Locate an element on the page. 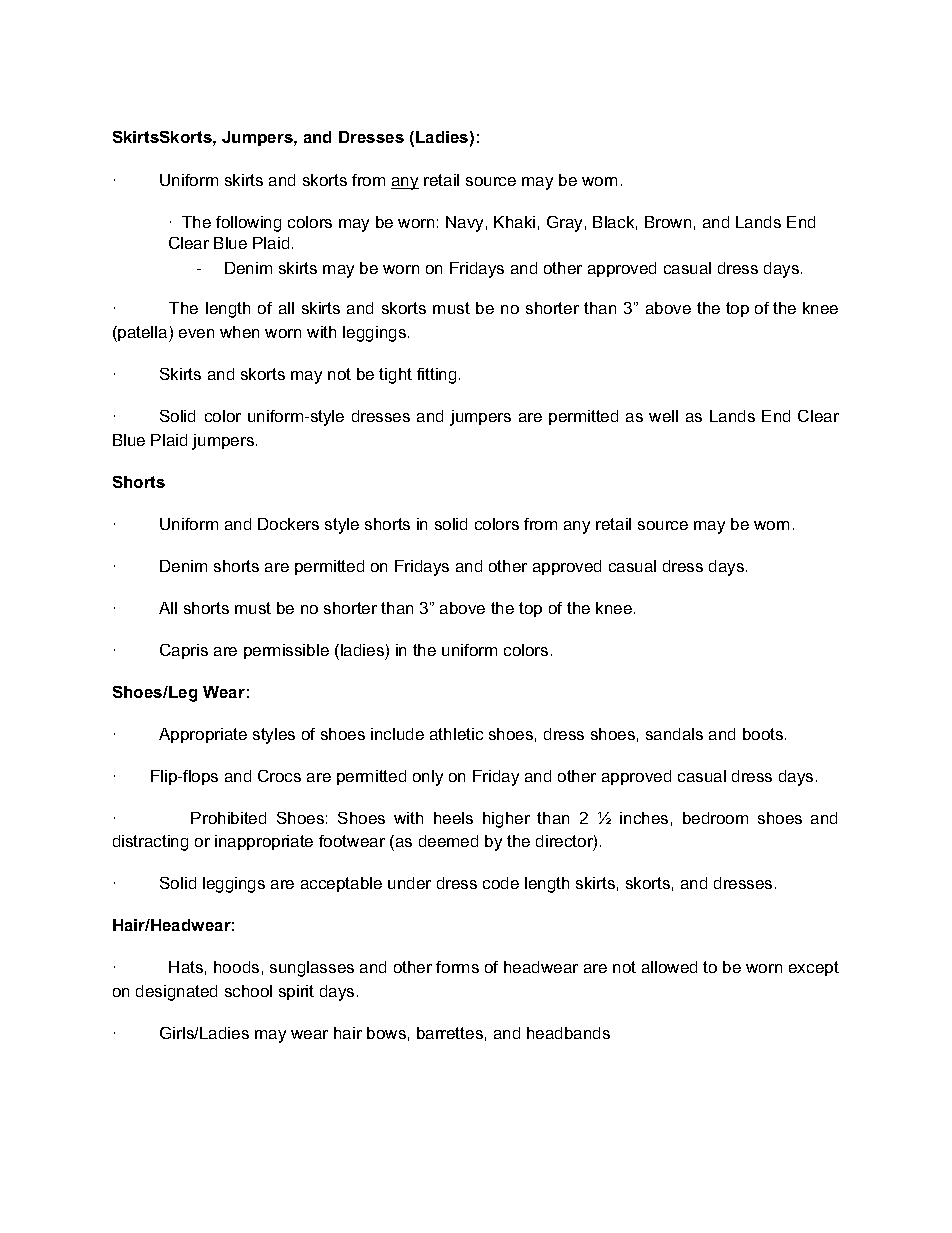  barrettes is located at coordinates (450, 1033).
